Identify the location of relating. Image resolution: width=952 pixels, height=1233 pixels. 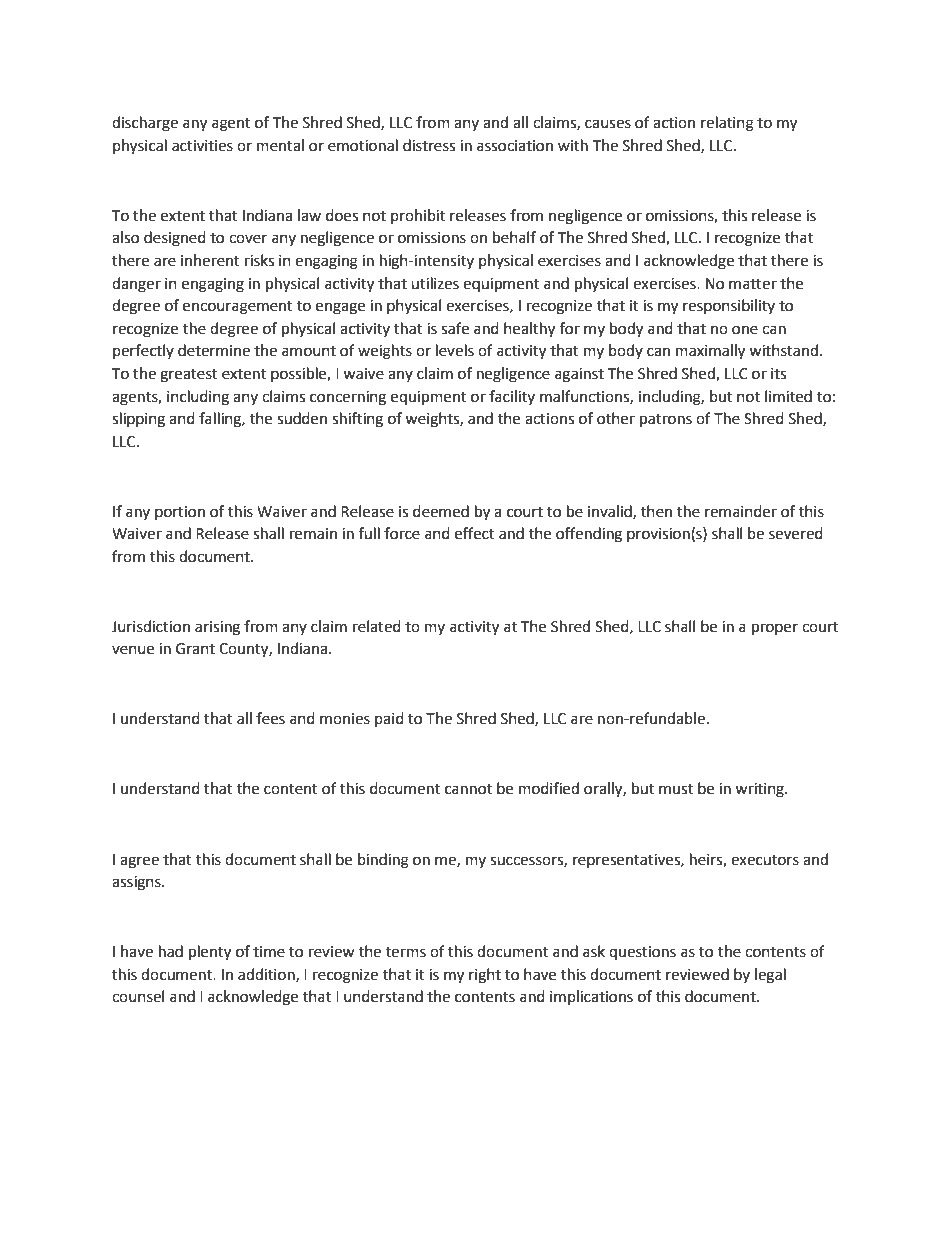
(727, 124).
